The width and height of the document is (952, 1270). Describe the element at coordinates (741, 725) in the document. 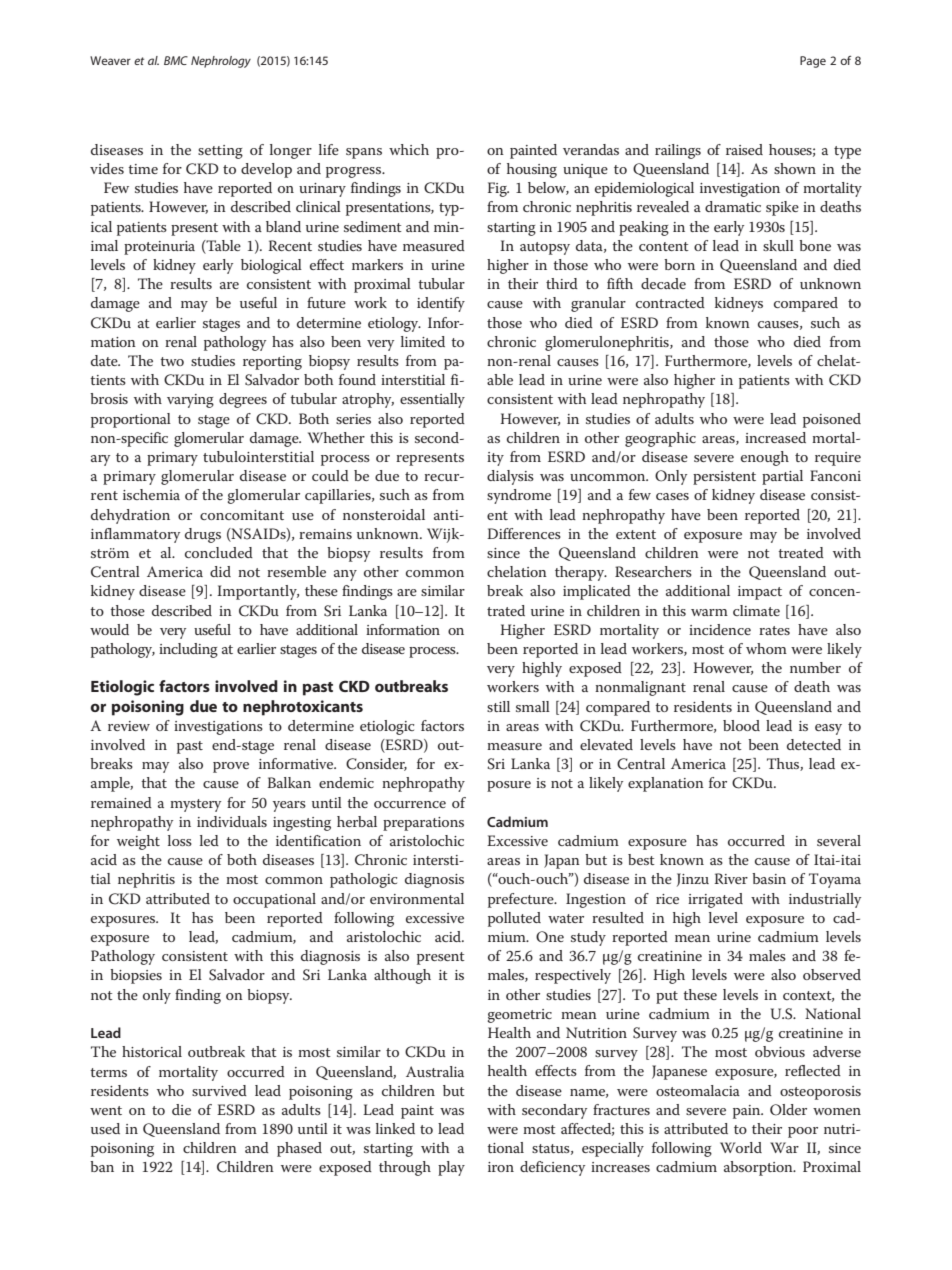

I see `blood` at that location.
